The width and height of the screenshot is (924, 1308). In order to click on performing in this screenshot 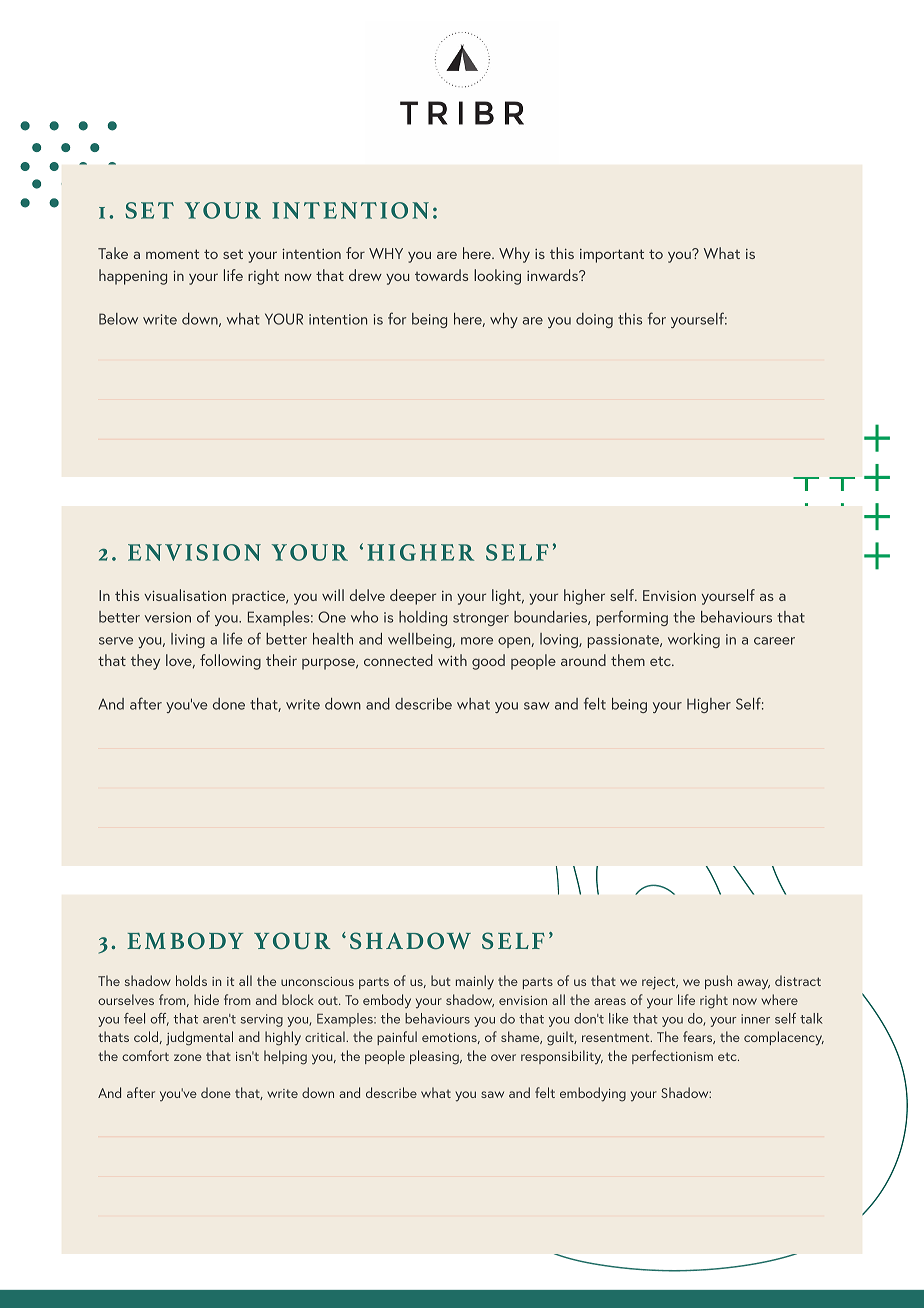, I will do `click(632, 618)`.
